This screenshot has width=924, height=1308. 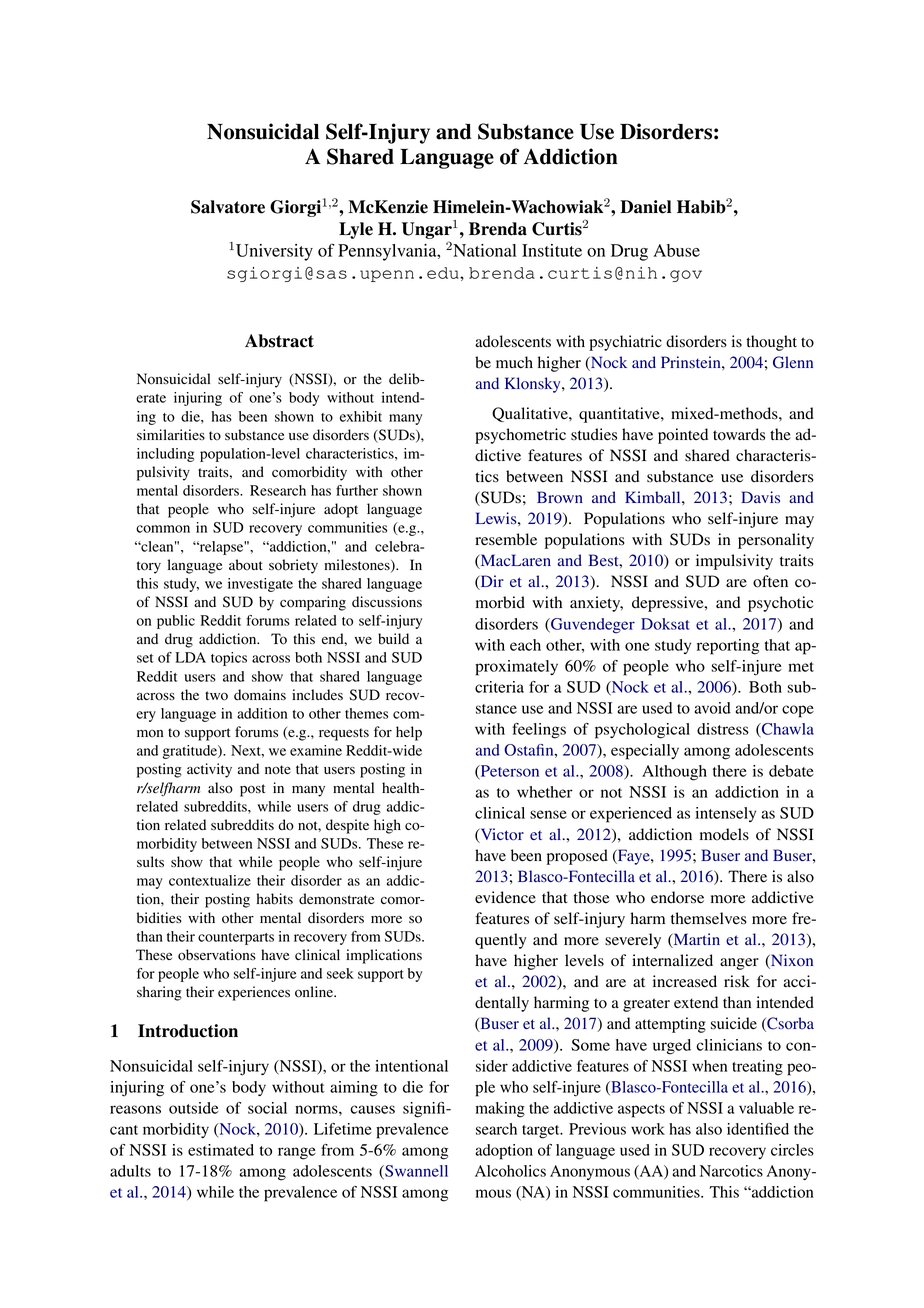 What do you see at coordinates (676, 250) in the screenshot?
I see `Abuse` at bounding box center [676, 250].
